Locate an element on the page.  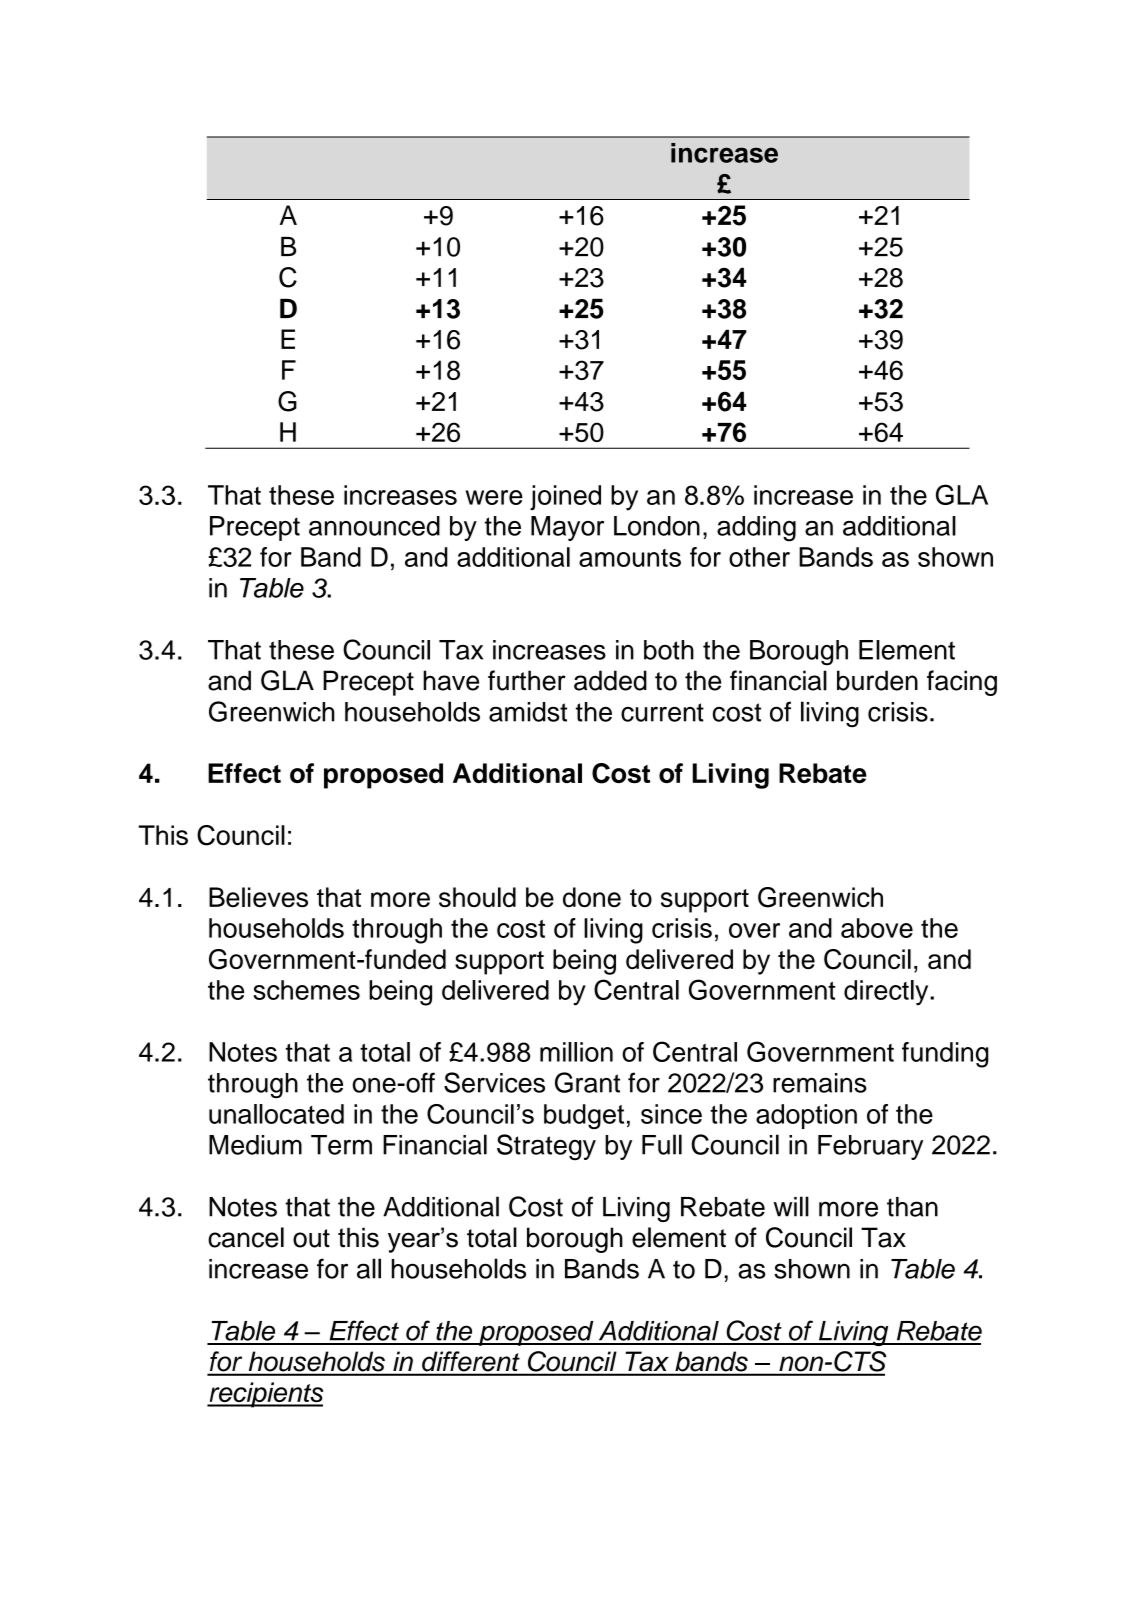
February is located at coordinates (870, 1147).
